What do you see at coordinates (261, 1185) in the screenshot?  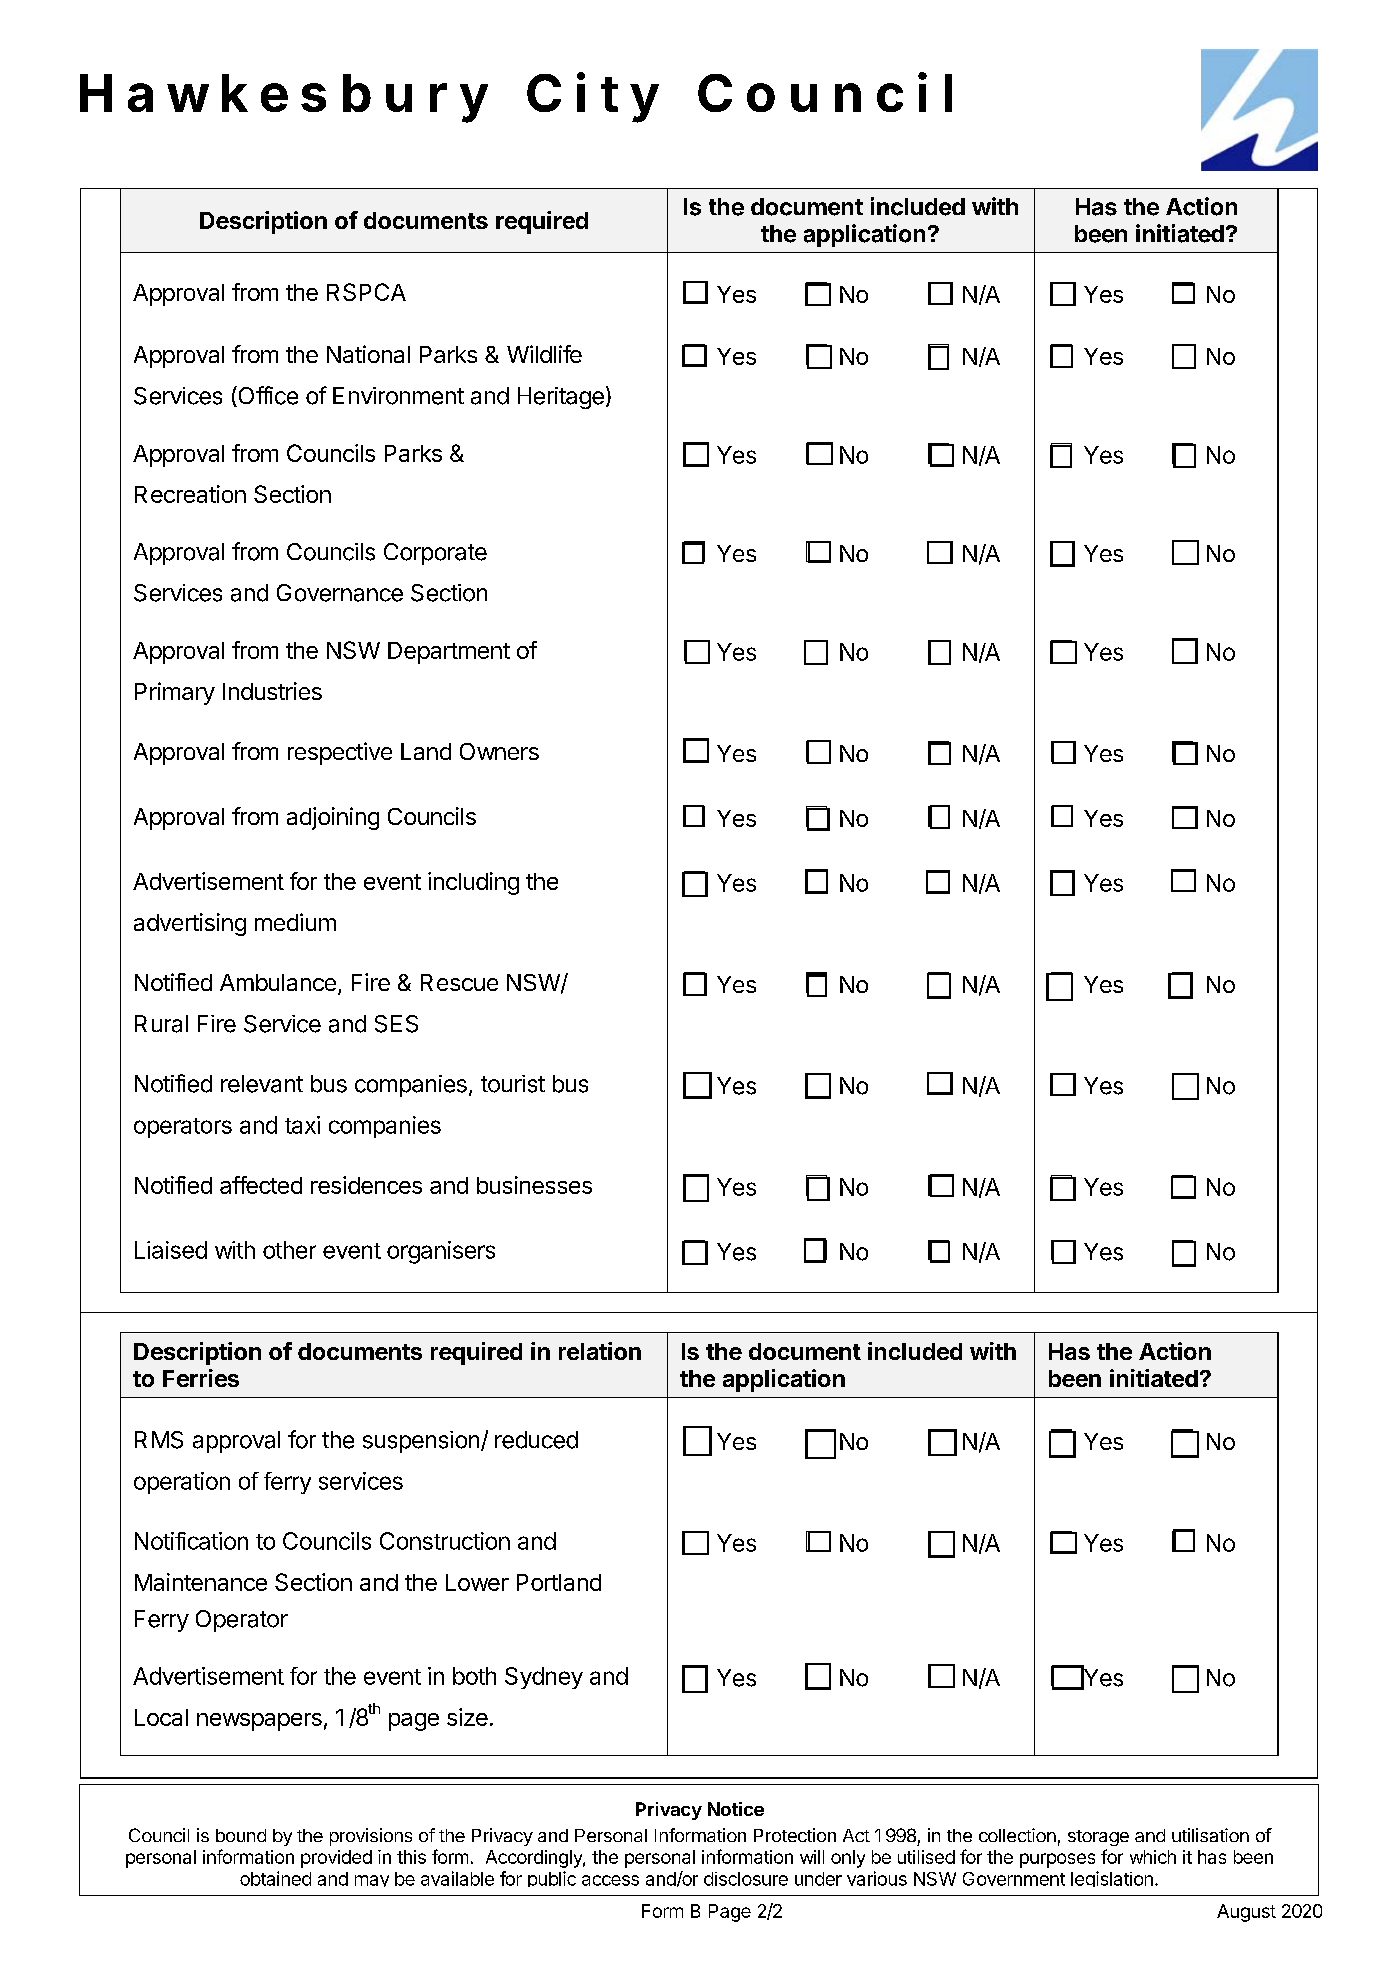 I see `affected` at bounding box center [261, 1185].
